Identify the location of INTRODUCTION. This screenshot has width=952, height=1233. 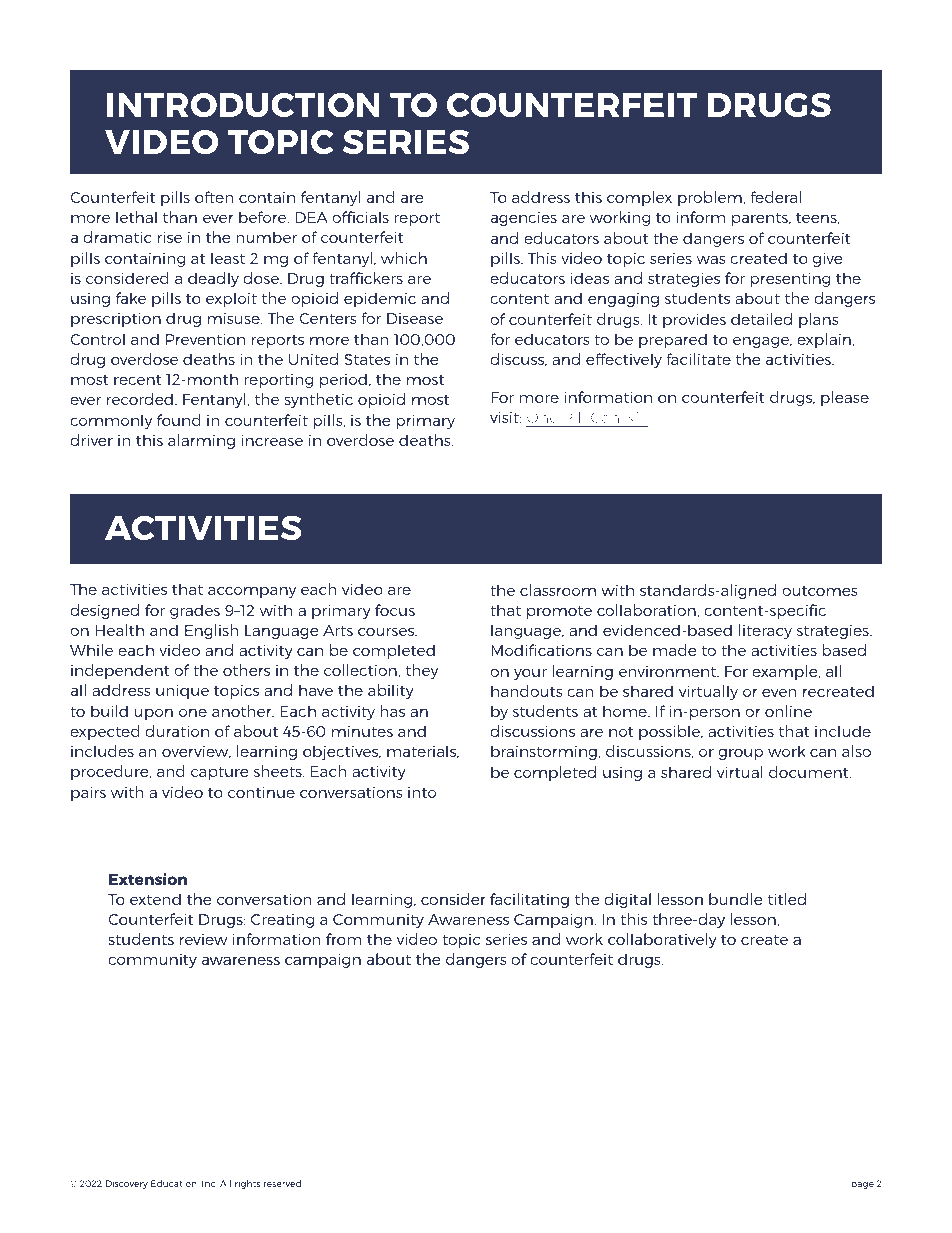
(243, 105).
